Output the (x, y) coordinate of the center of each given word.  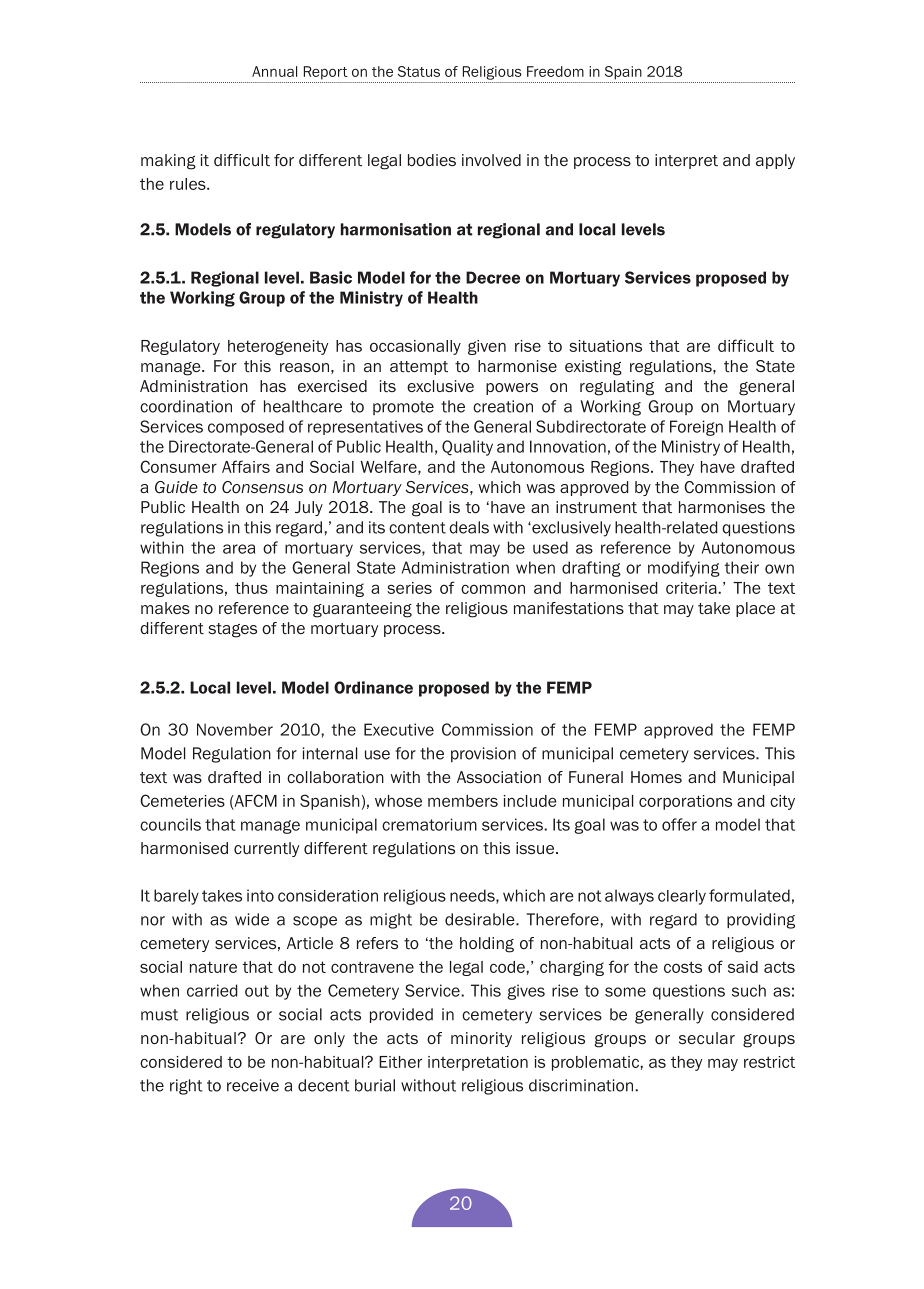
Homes (656, 777)
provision (483, 754)
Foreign (696, 428)
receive (253, 1085)
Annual (274, 71)
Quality (467, 448)
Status (419, 71)
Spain (623, 73)
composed (246, 428)
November (235, 729)
